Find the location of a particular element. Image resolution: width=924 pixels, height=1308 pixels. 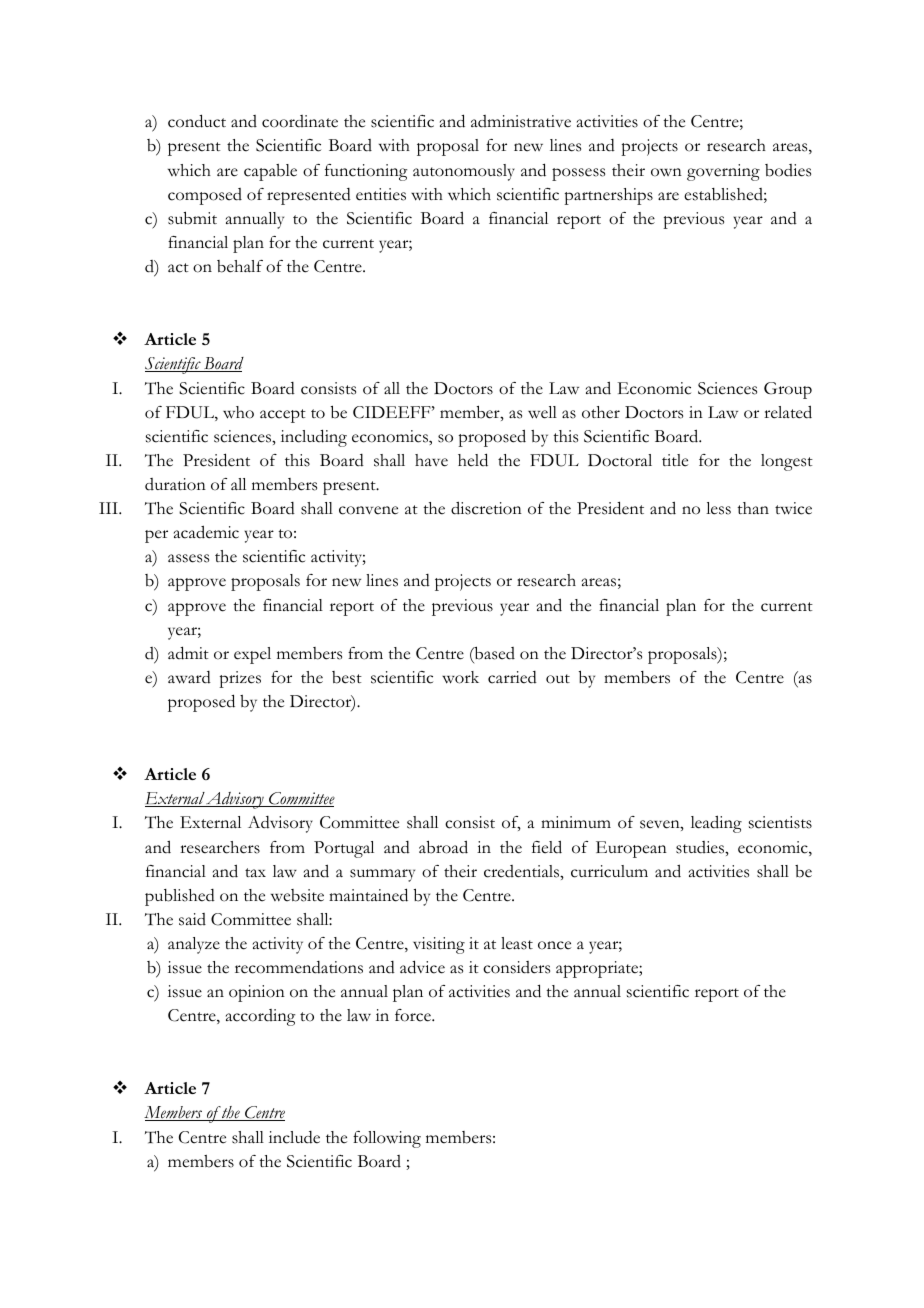

include is located at coordinates (294, 1137).
